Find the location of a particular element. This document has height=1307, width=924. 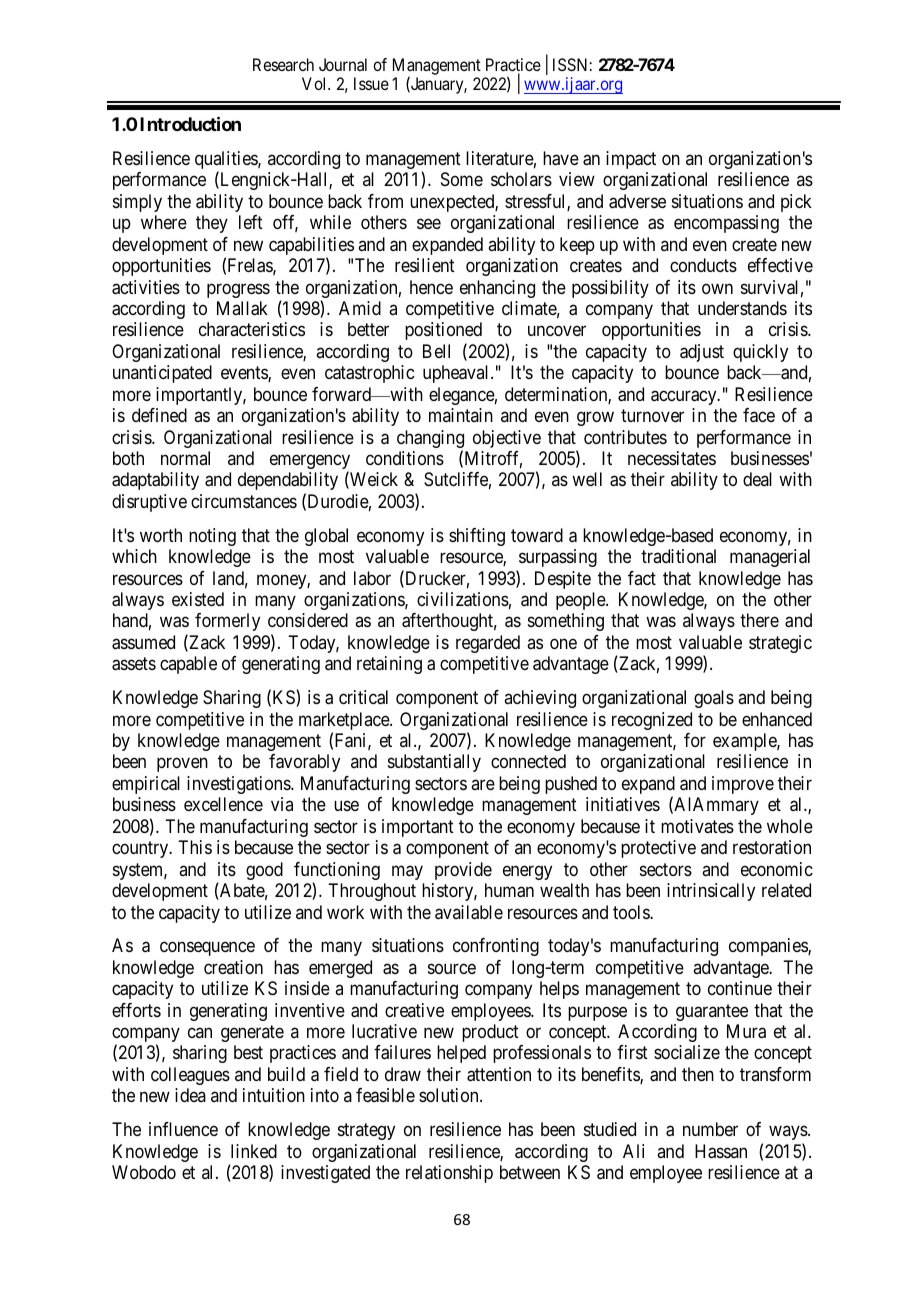

regarded is located at coordinates (488, 644).
